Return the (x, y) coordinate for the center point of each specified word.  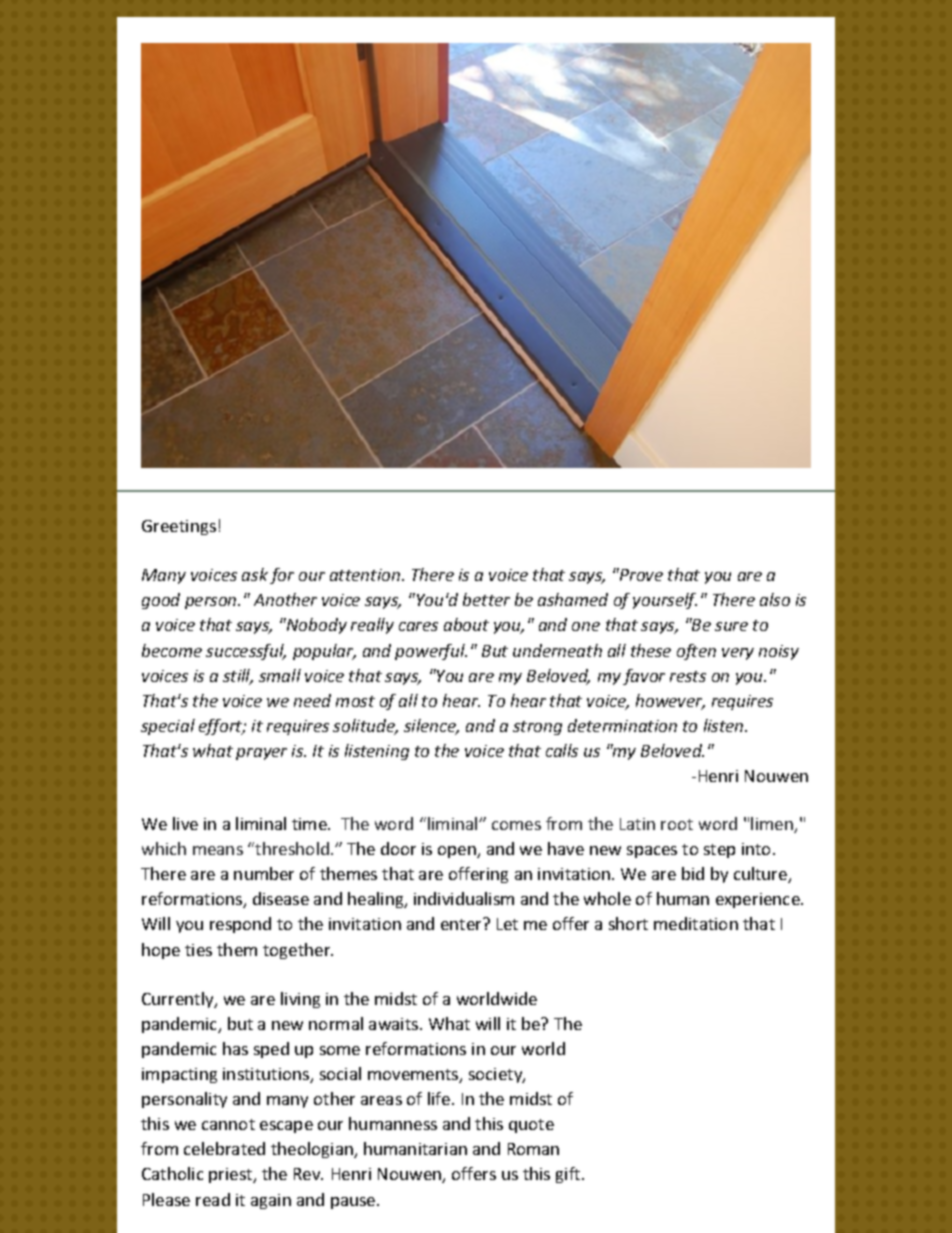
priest (231, 1175)
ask (255, 574)
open (458, 852)
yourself (665, 601)
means (218, 850)
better (486, 599)
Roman (533, 1149)
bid (693, 873)
